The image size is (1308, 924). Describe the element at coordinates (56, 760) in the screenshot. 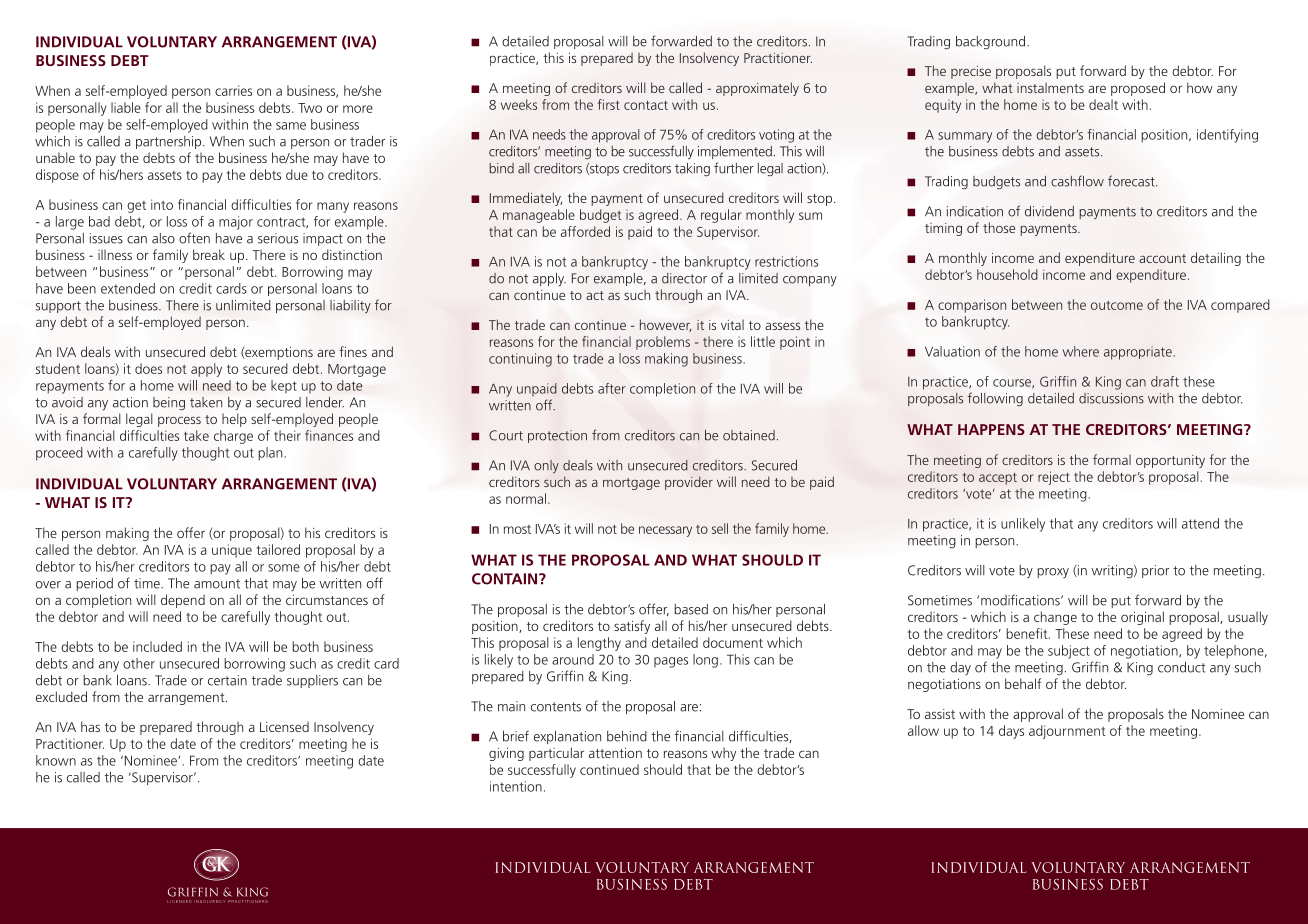

I see `known` at that location.
